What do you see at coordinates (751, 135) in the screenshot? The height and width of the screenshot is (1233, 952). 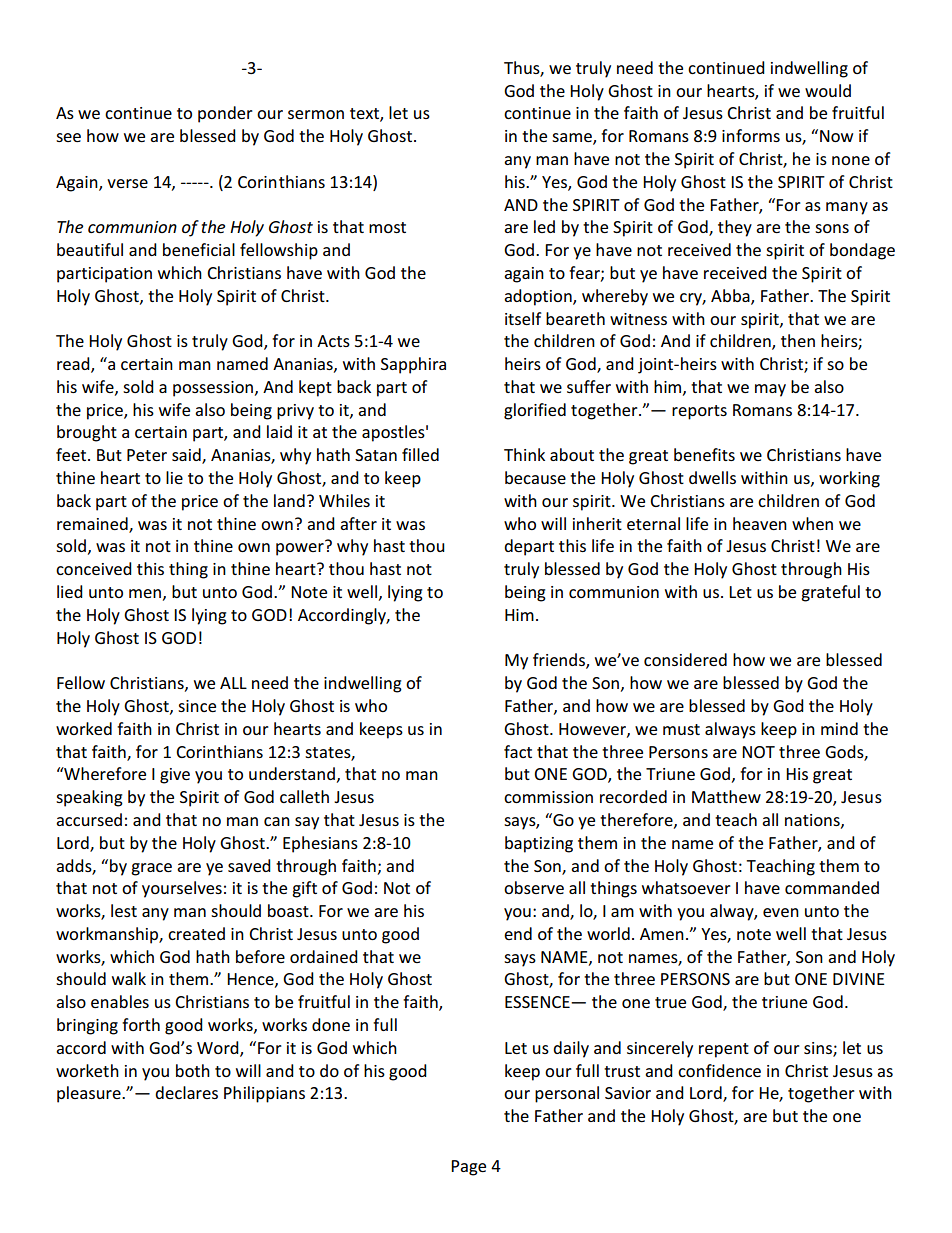 I see `informs` at bounding box center [751, 135].
